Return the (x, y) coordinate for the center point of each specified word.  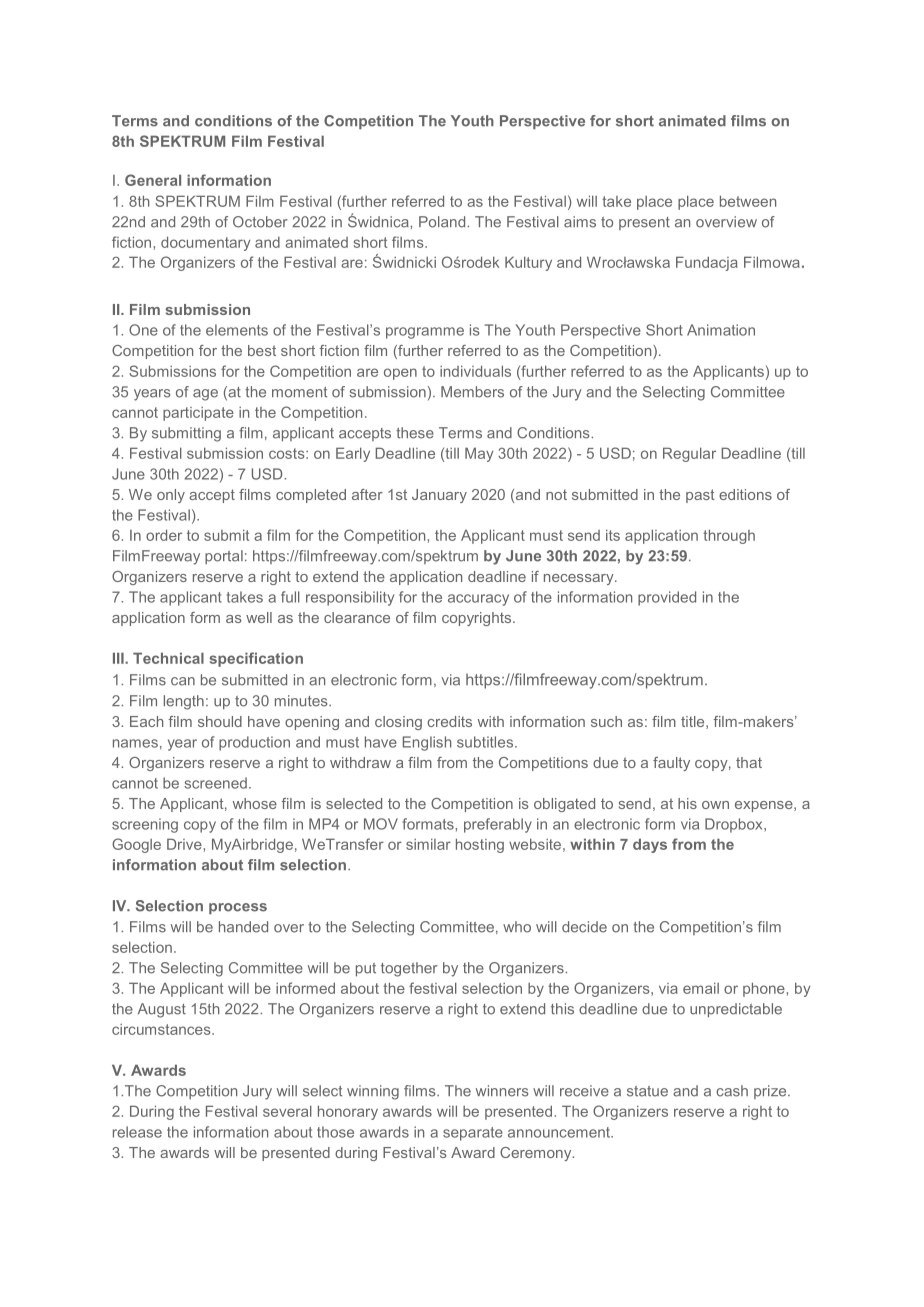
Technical (168, 658)
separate (473, 1134)
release (137, 1132)
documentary (205, 243)
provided (667, 598)
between (748, 201)
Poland (443, 222)
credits (449, 721)
